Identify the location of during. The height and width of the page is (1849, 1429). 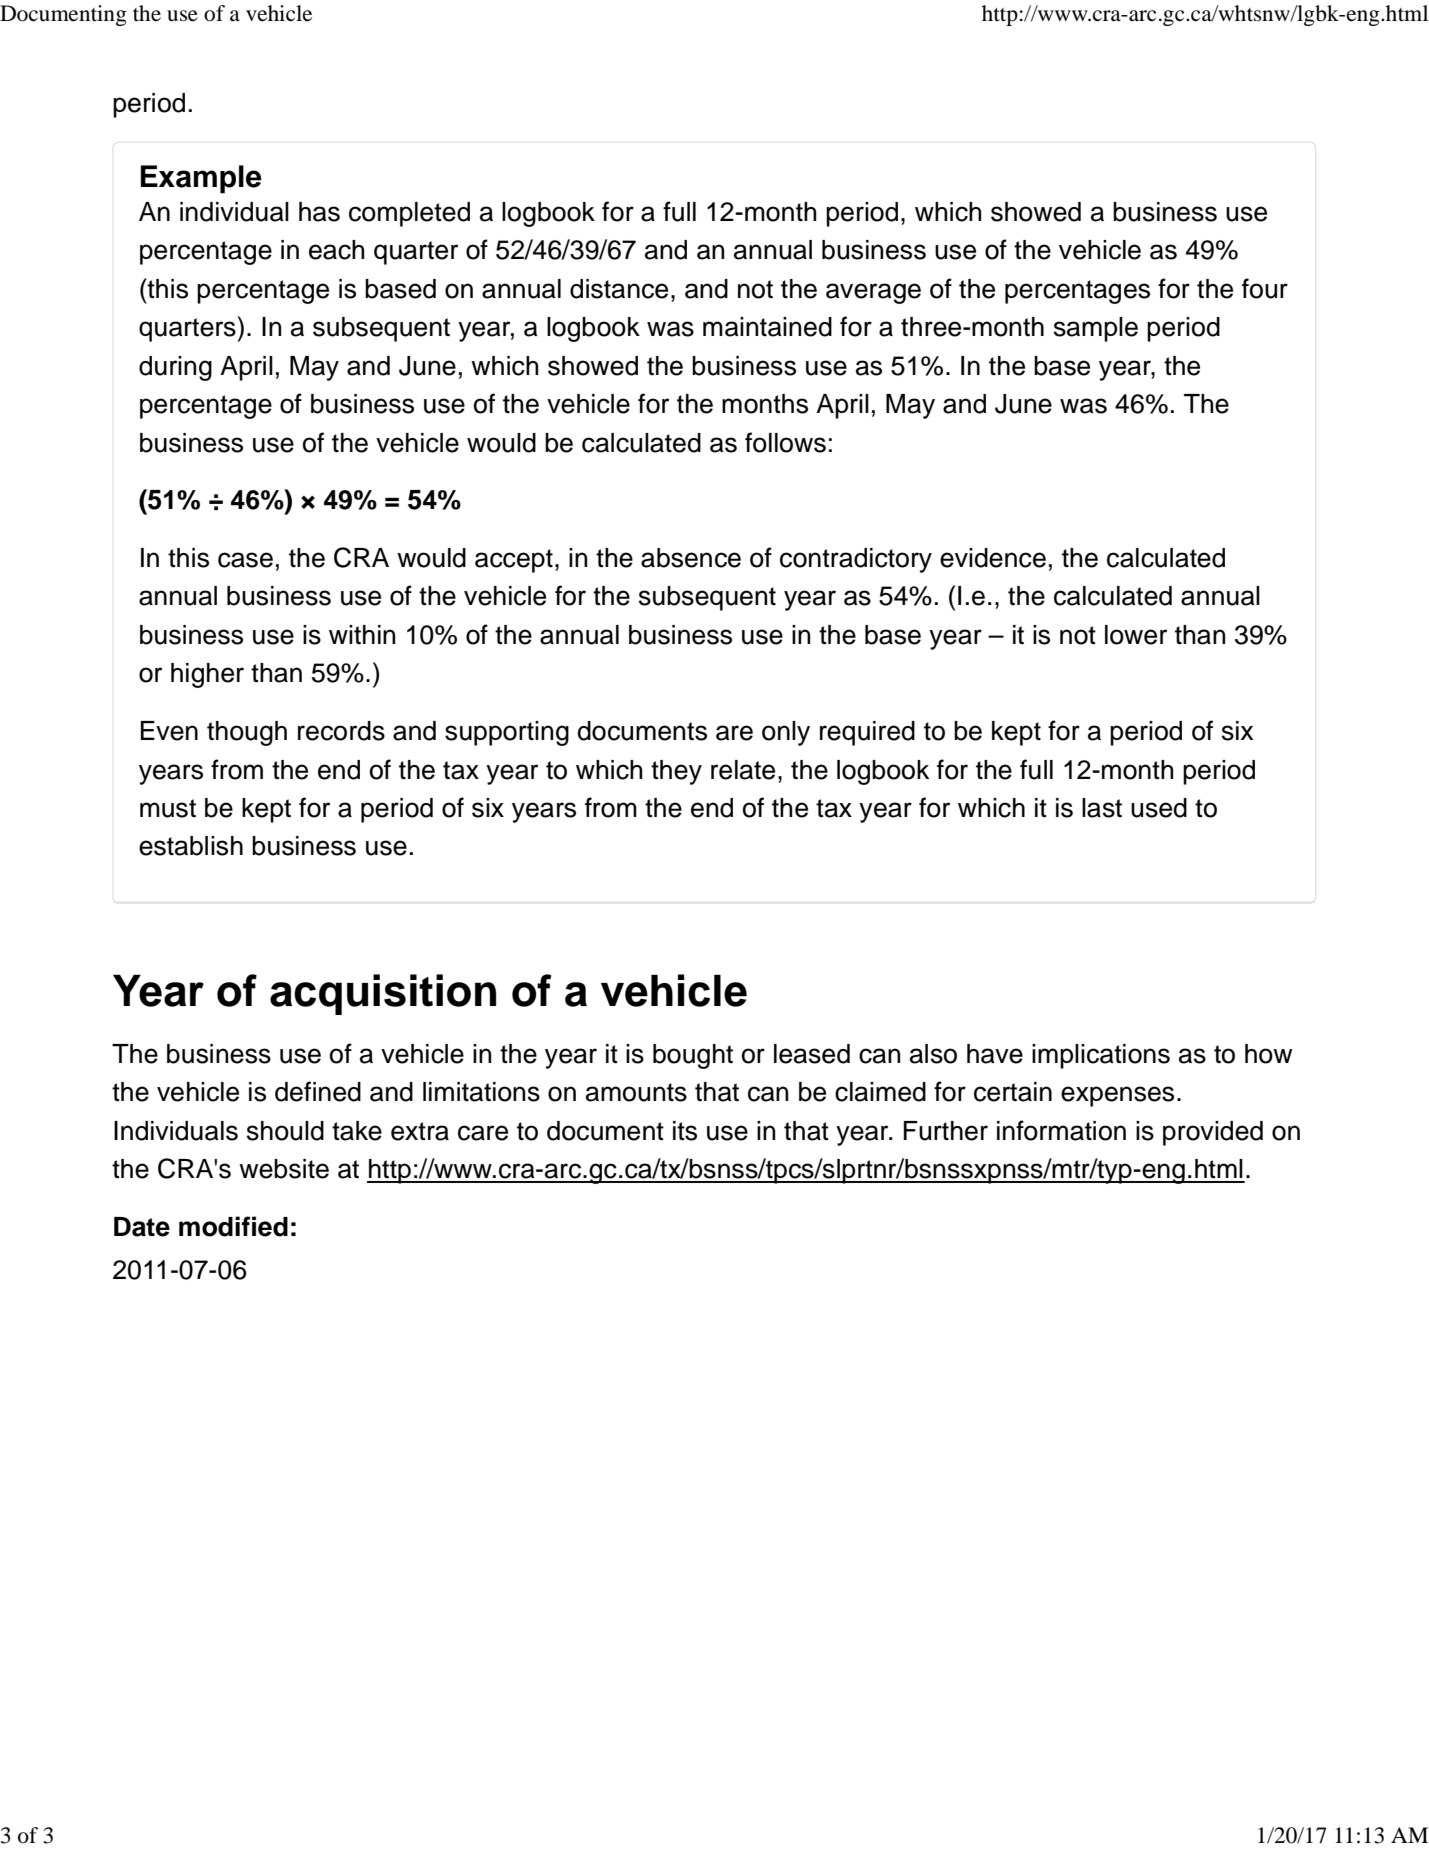
(175, 368).
